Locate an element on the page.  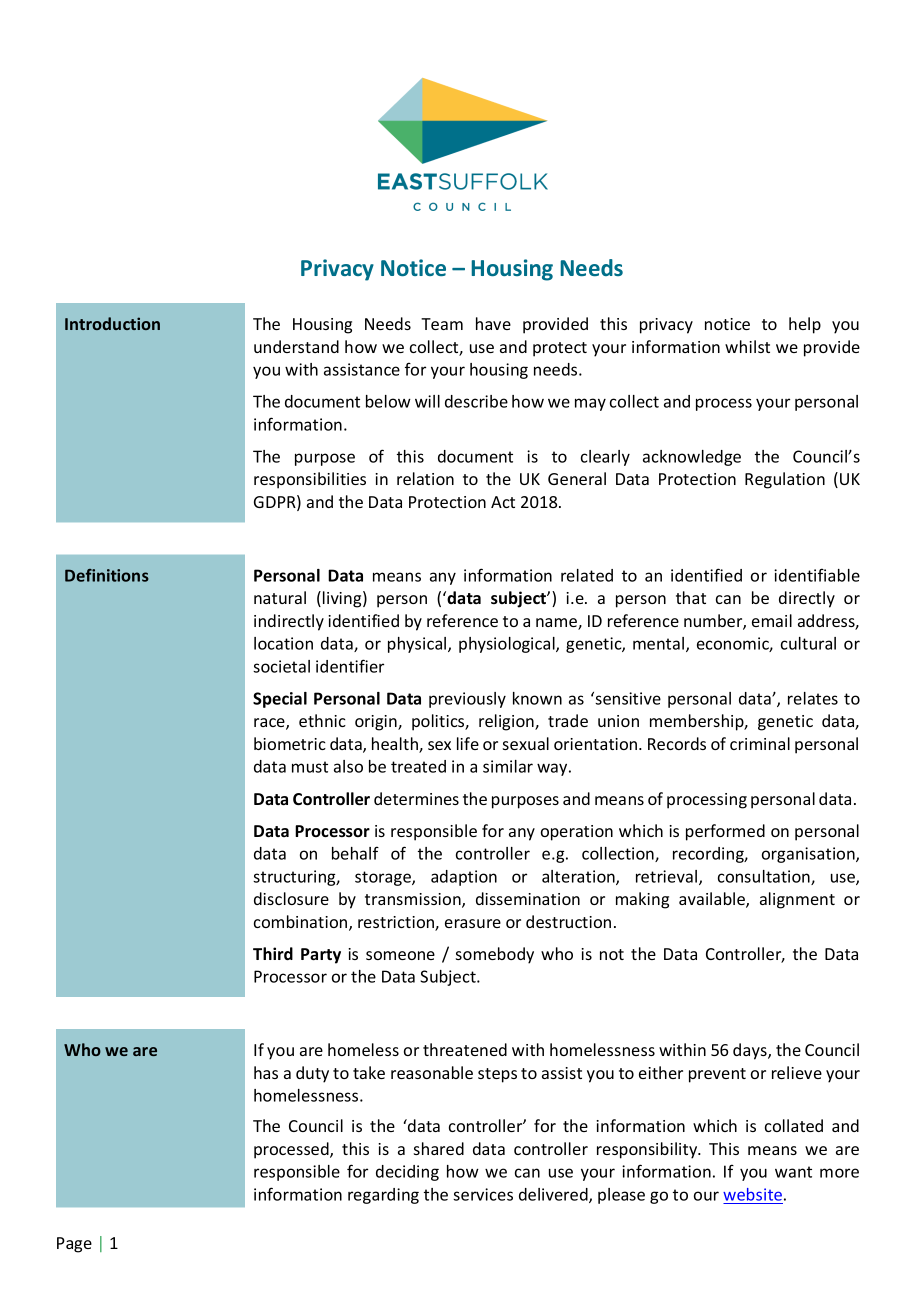
race is located at coordinates (270, 724).
